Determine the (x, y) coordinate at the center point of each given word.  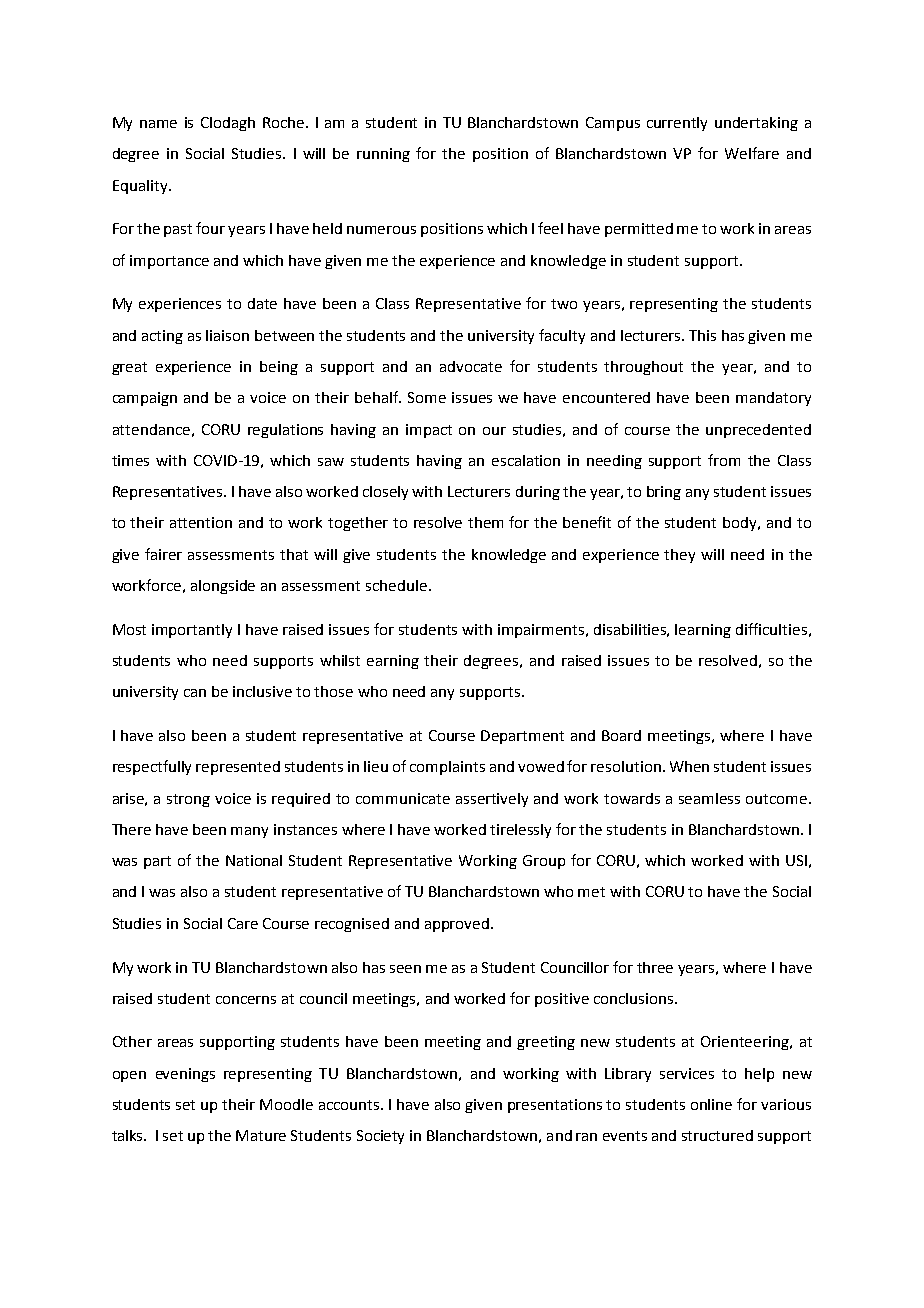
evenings (185, 1075)
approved (458, 925)
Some (427, 397)
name (158, 124)
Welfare (752, 153)
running (383, 155)
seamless (709, 798)
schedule (396, 585)
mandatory (773, 399)
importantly (192, 631)
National (254, 860)
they (679, 556)
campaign (145, 399)
